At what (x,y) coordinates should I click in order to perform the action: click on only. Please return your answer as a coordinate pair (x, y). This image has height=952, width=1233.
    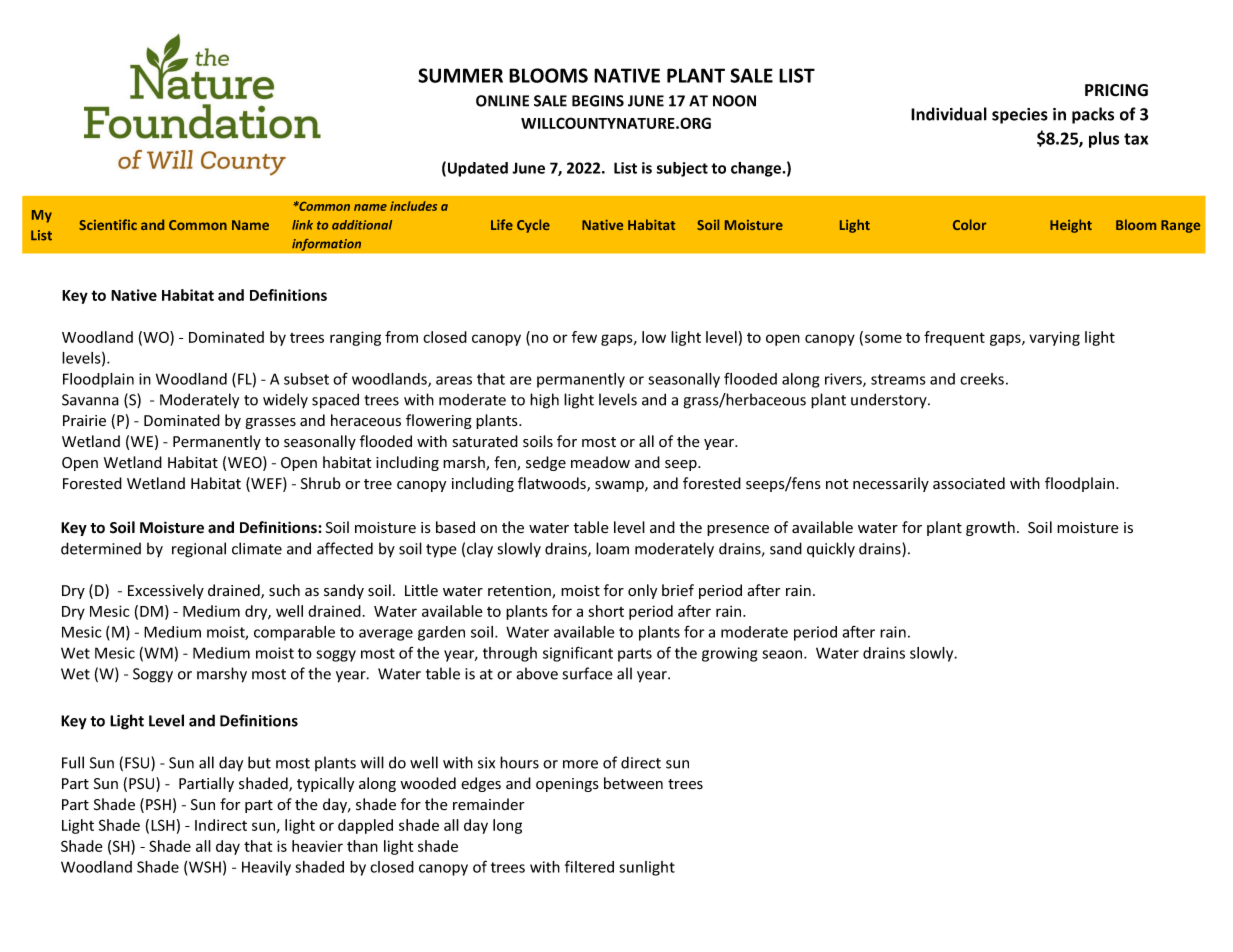
    Looking at the image, I should click on (642, 591).
